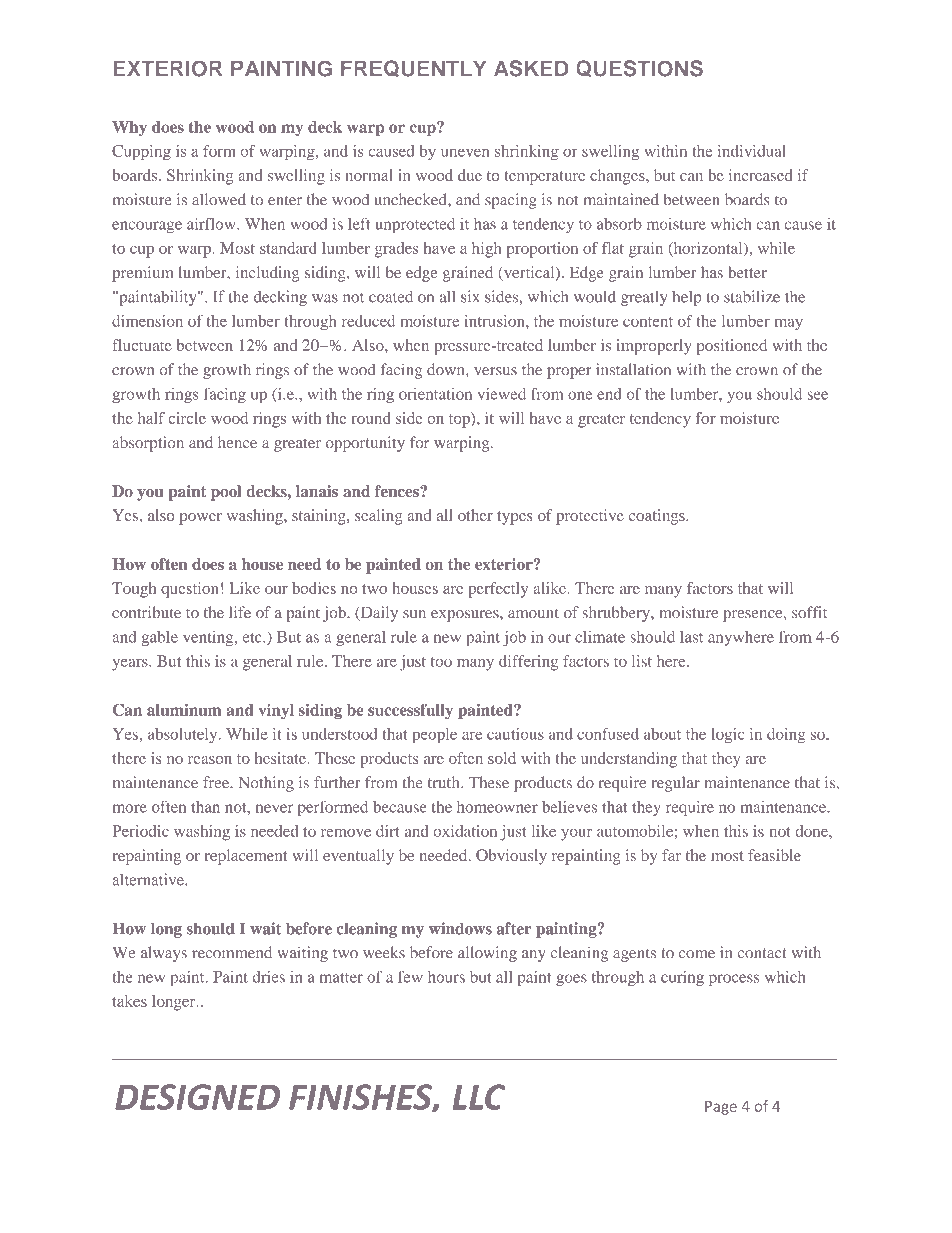 The image size is (952, 1233). What do you see at coordinates (531, 68) in the screenshot?
I see `ASKED` at bounding box center [531, 68].
